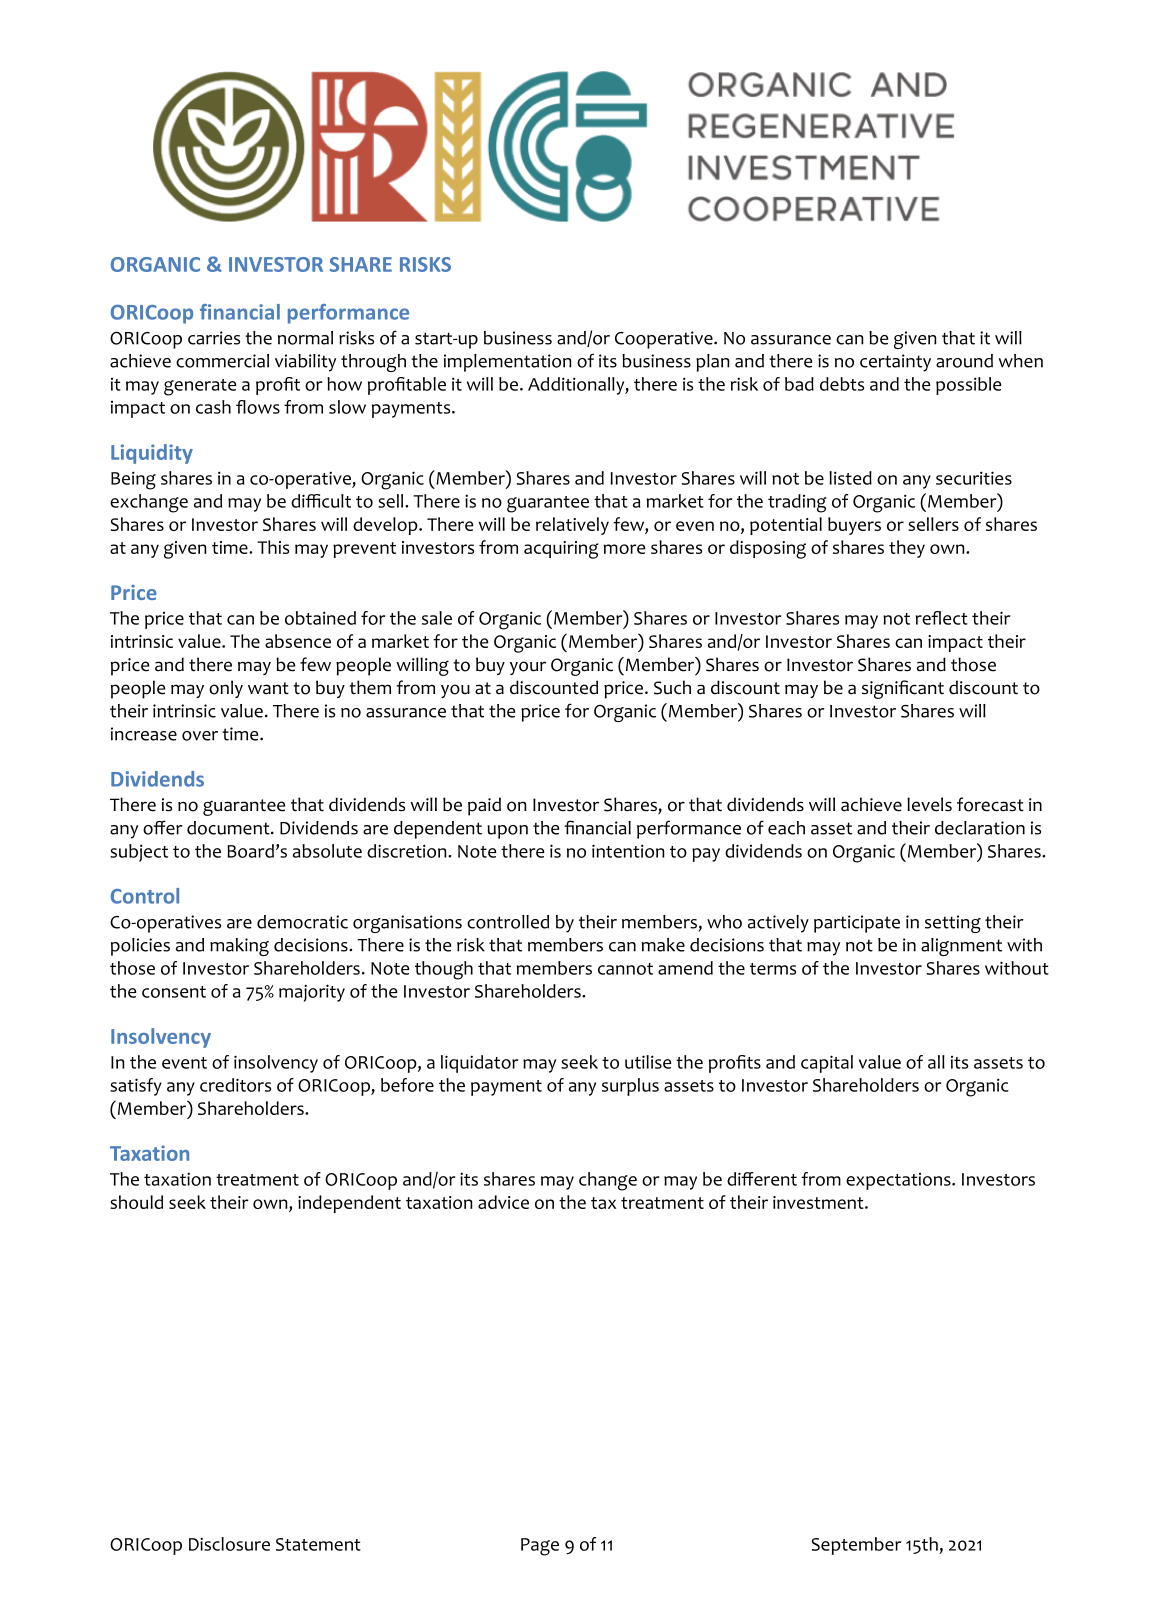  Describe the element at coordinates (503, 1202) in the page. I see `advice` at that location.
